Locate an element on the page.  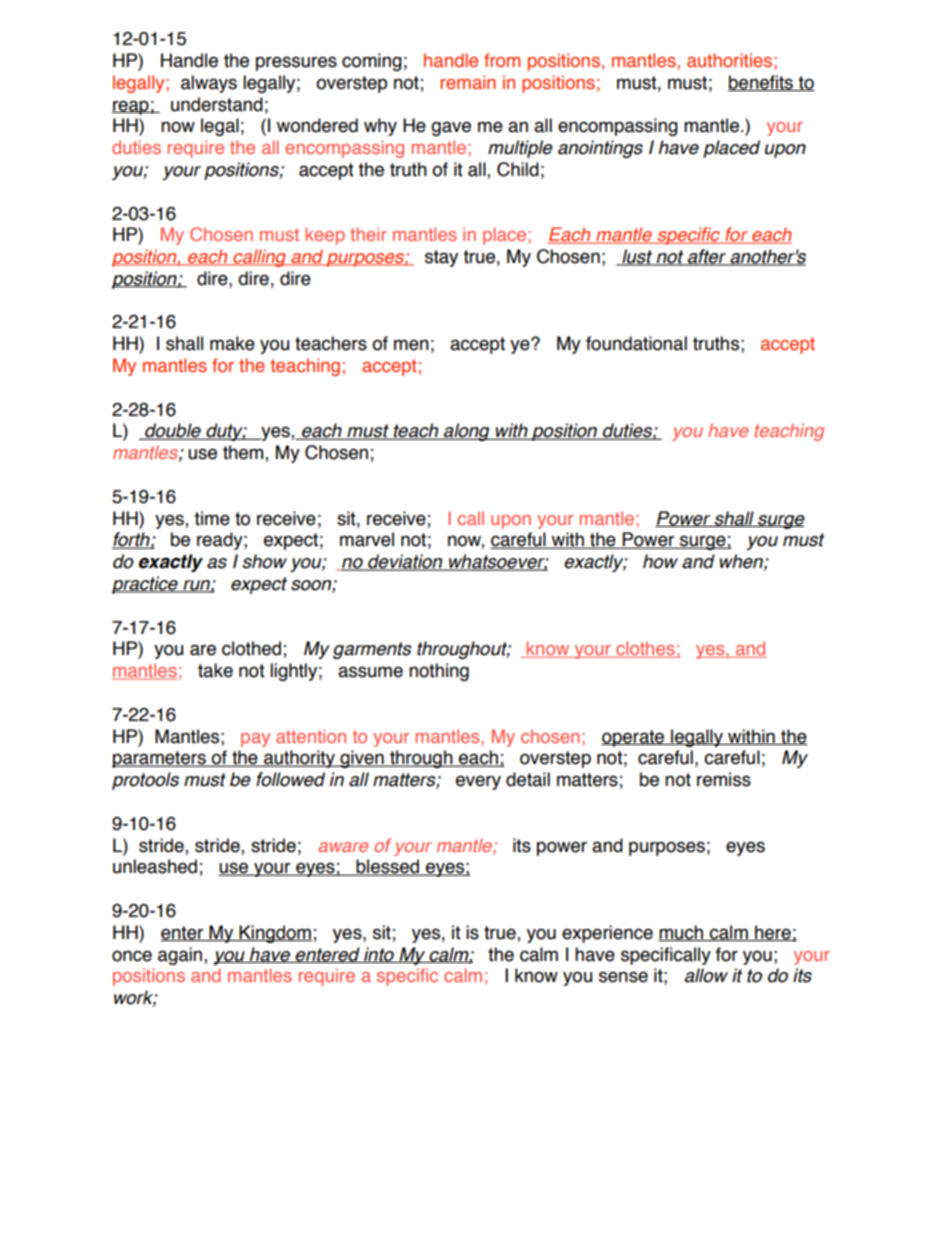
into is located at coordinates (379, 955).
